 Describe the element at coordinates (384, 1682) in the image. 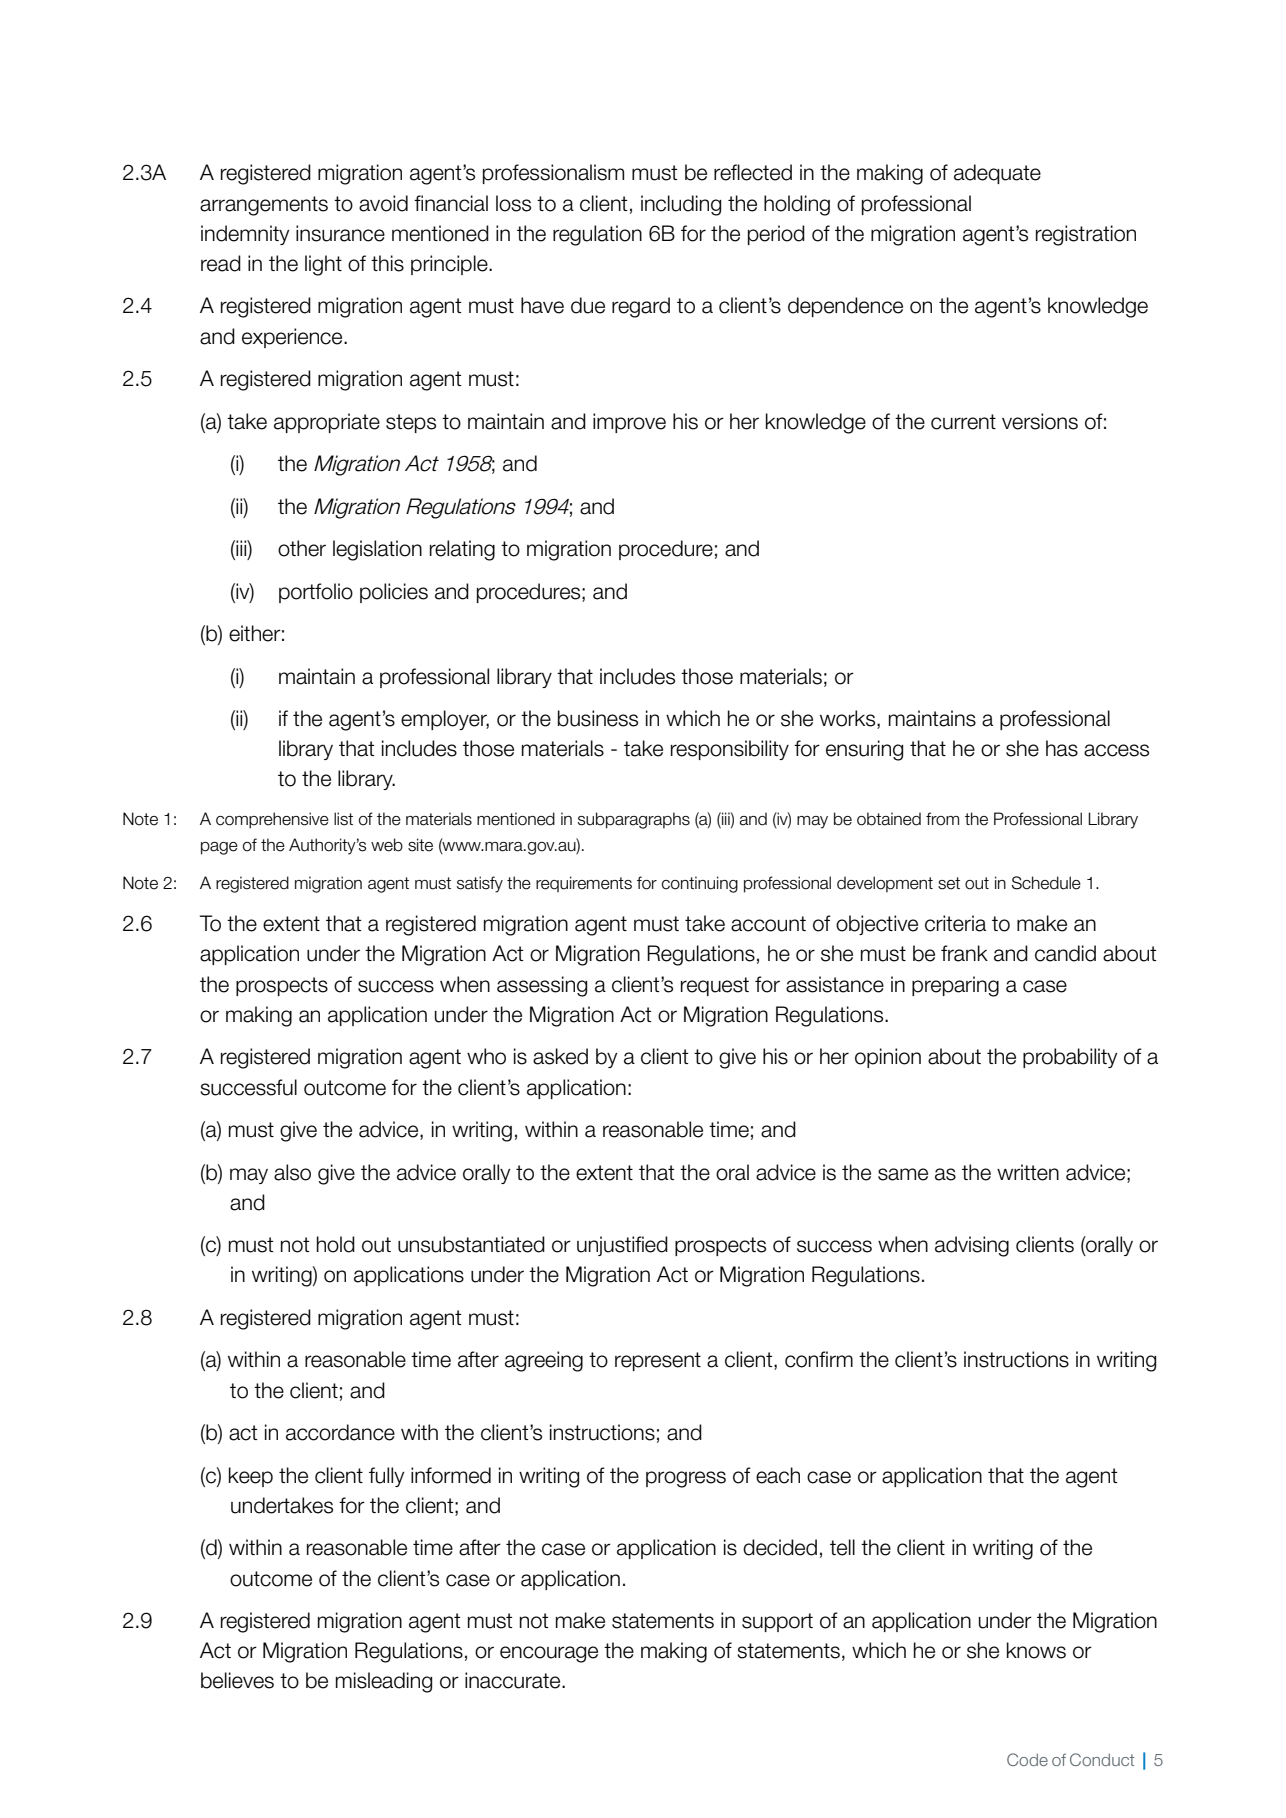

I see `misleading` at that location.
